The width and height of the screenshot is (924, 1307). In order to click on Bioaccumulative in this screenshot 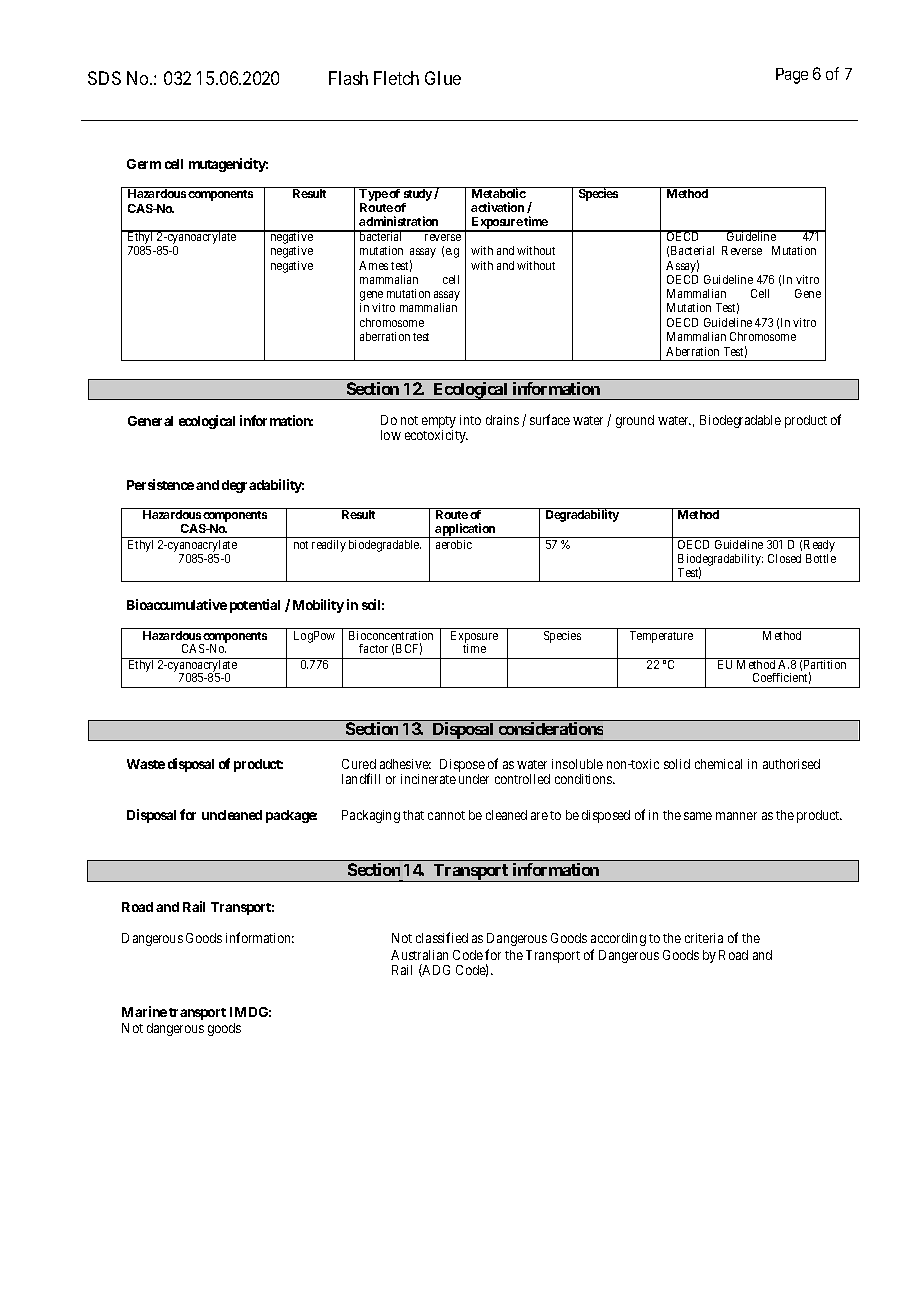, I will do `click(177, 604)`.
